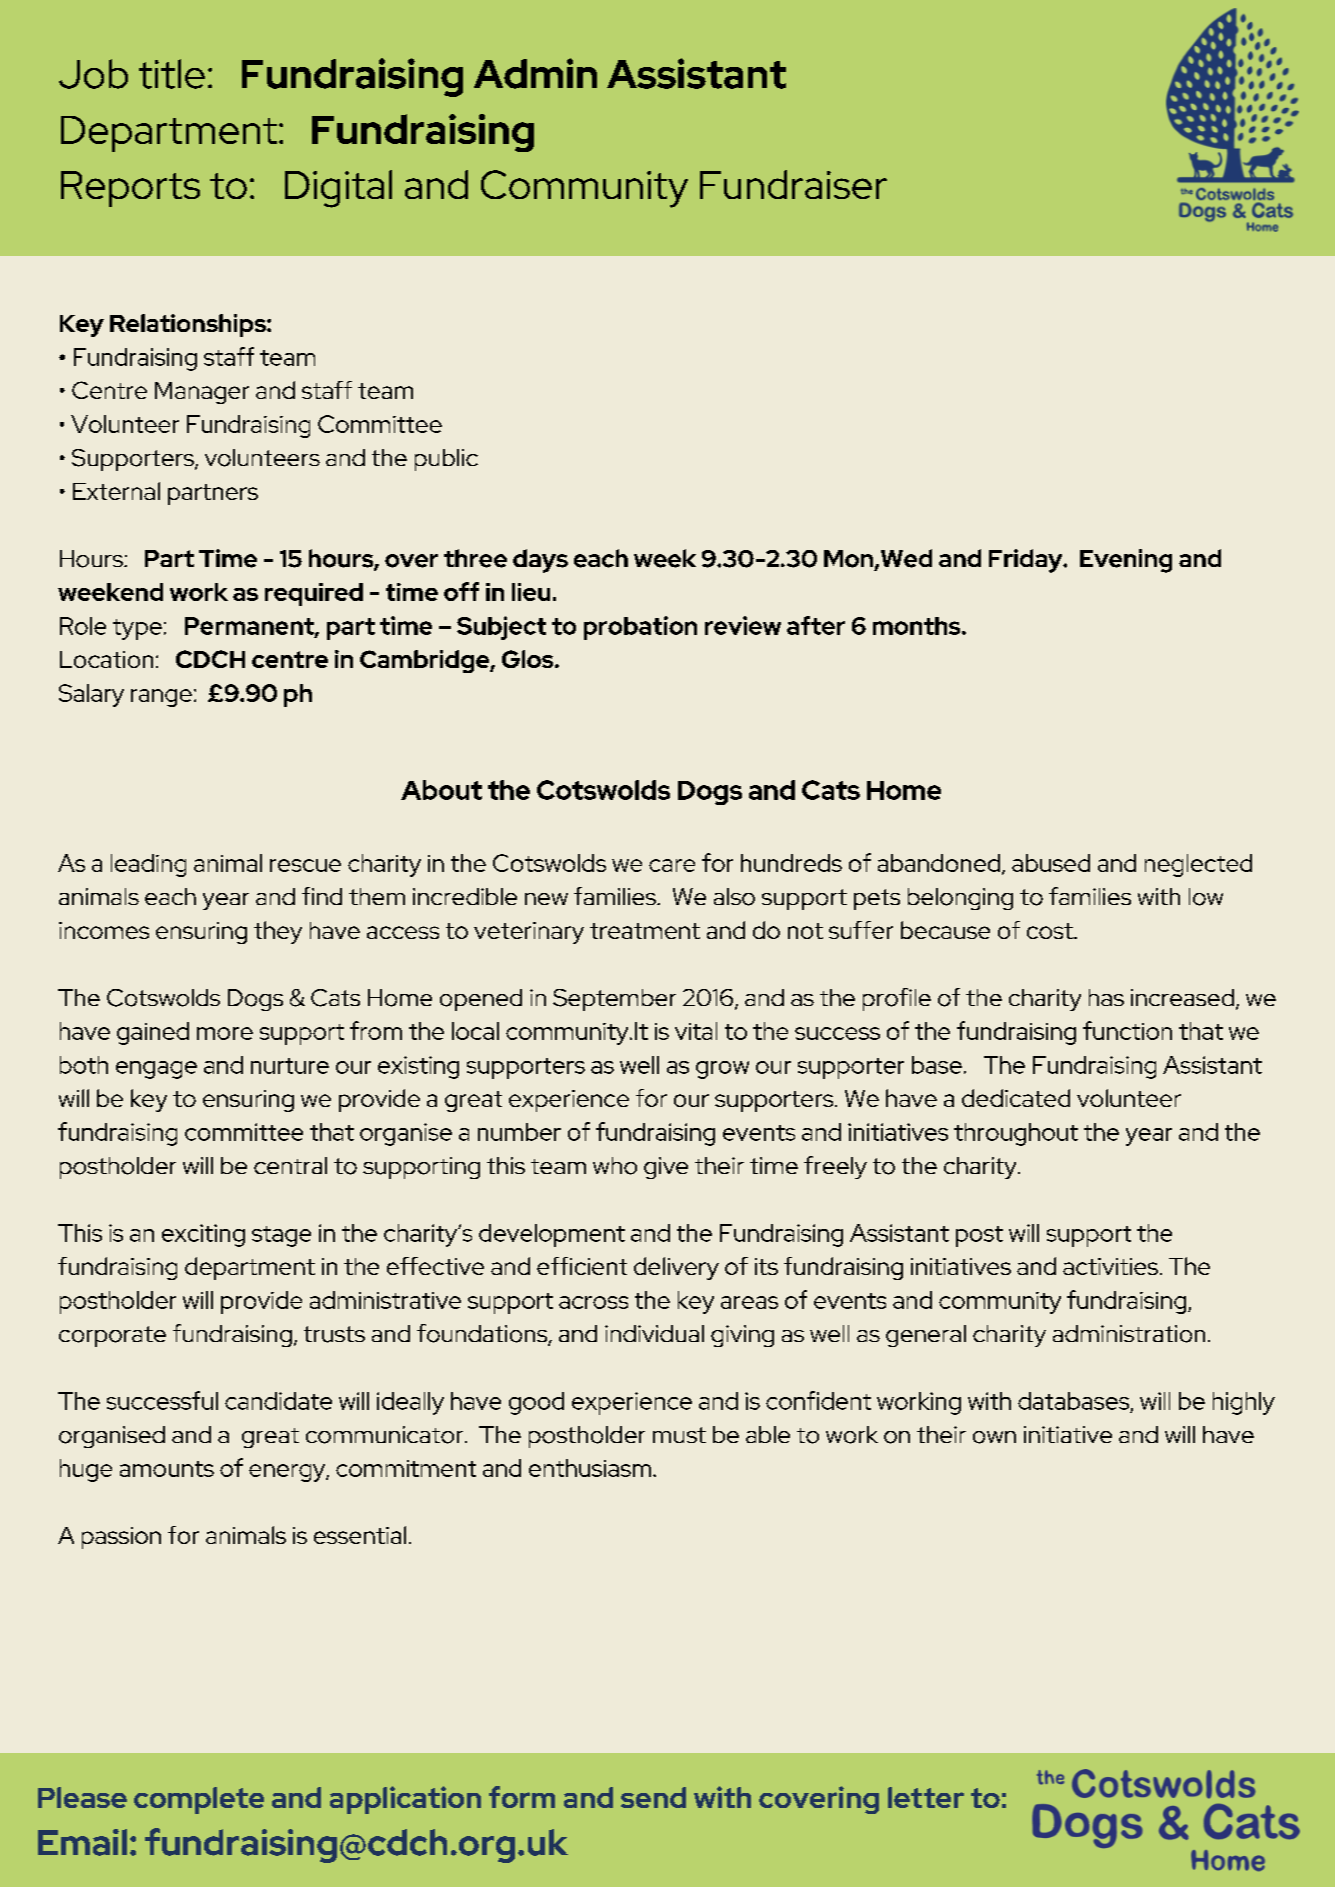 The height and width of the page is (1889, 1335). I want to click on title, so click(172, 74).
